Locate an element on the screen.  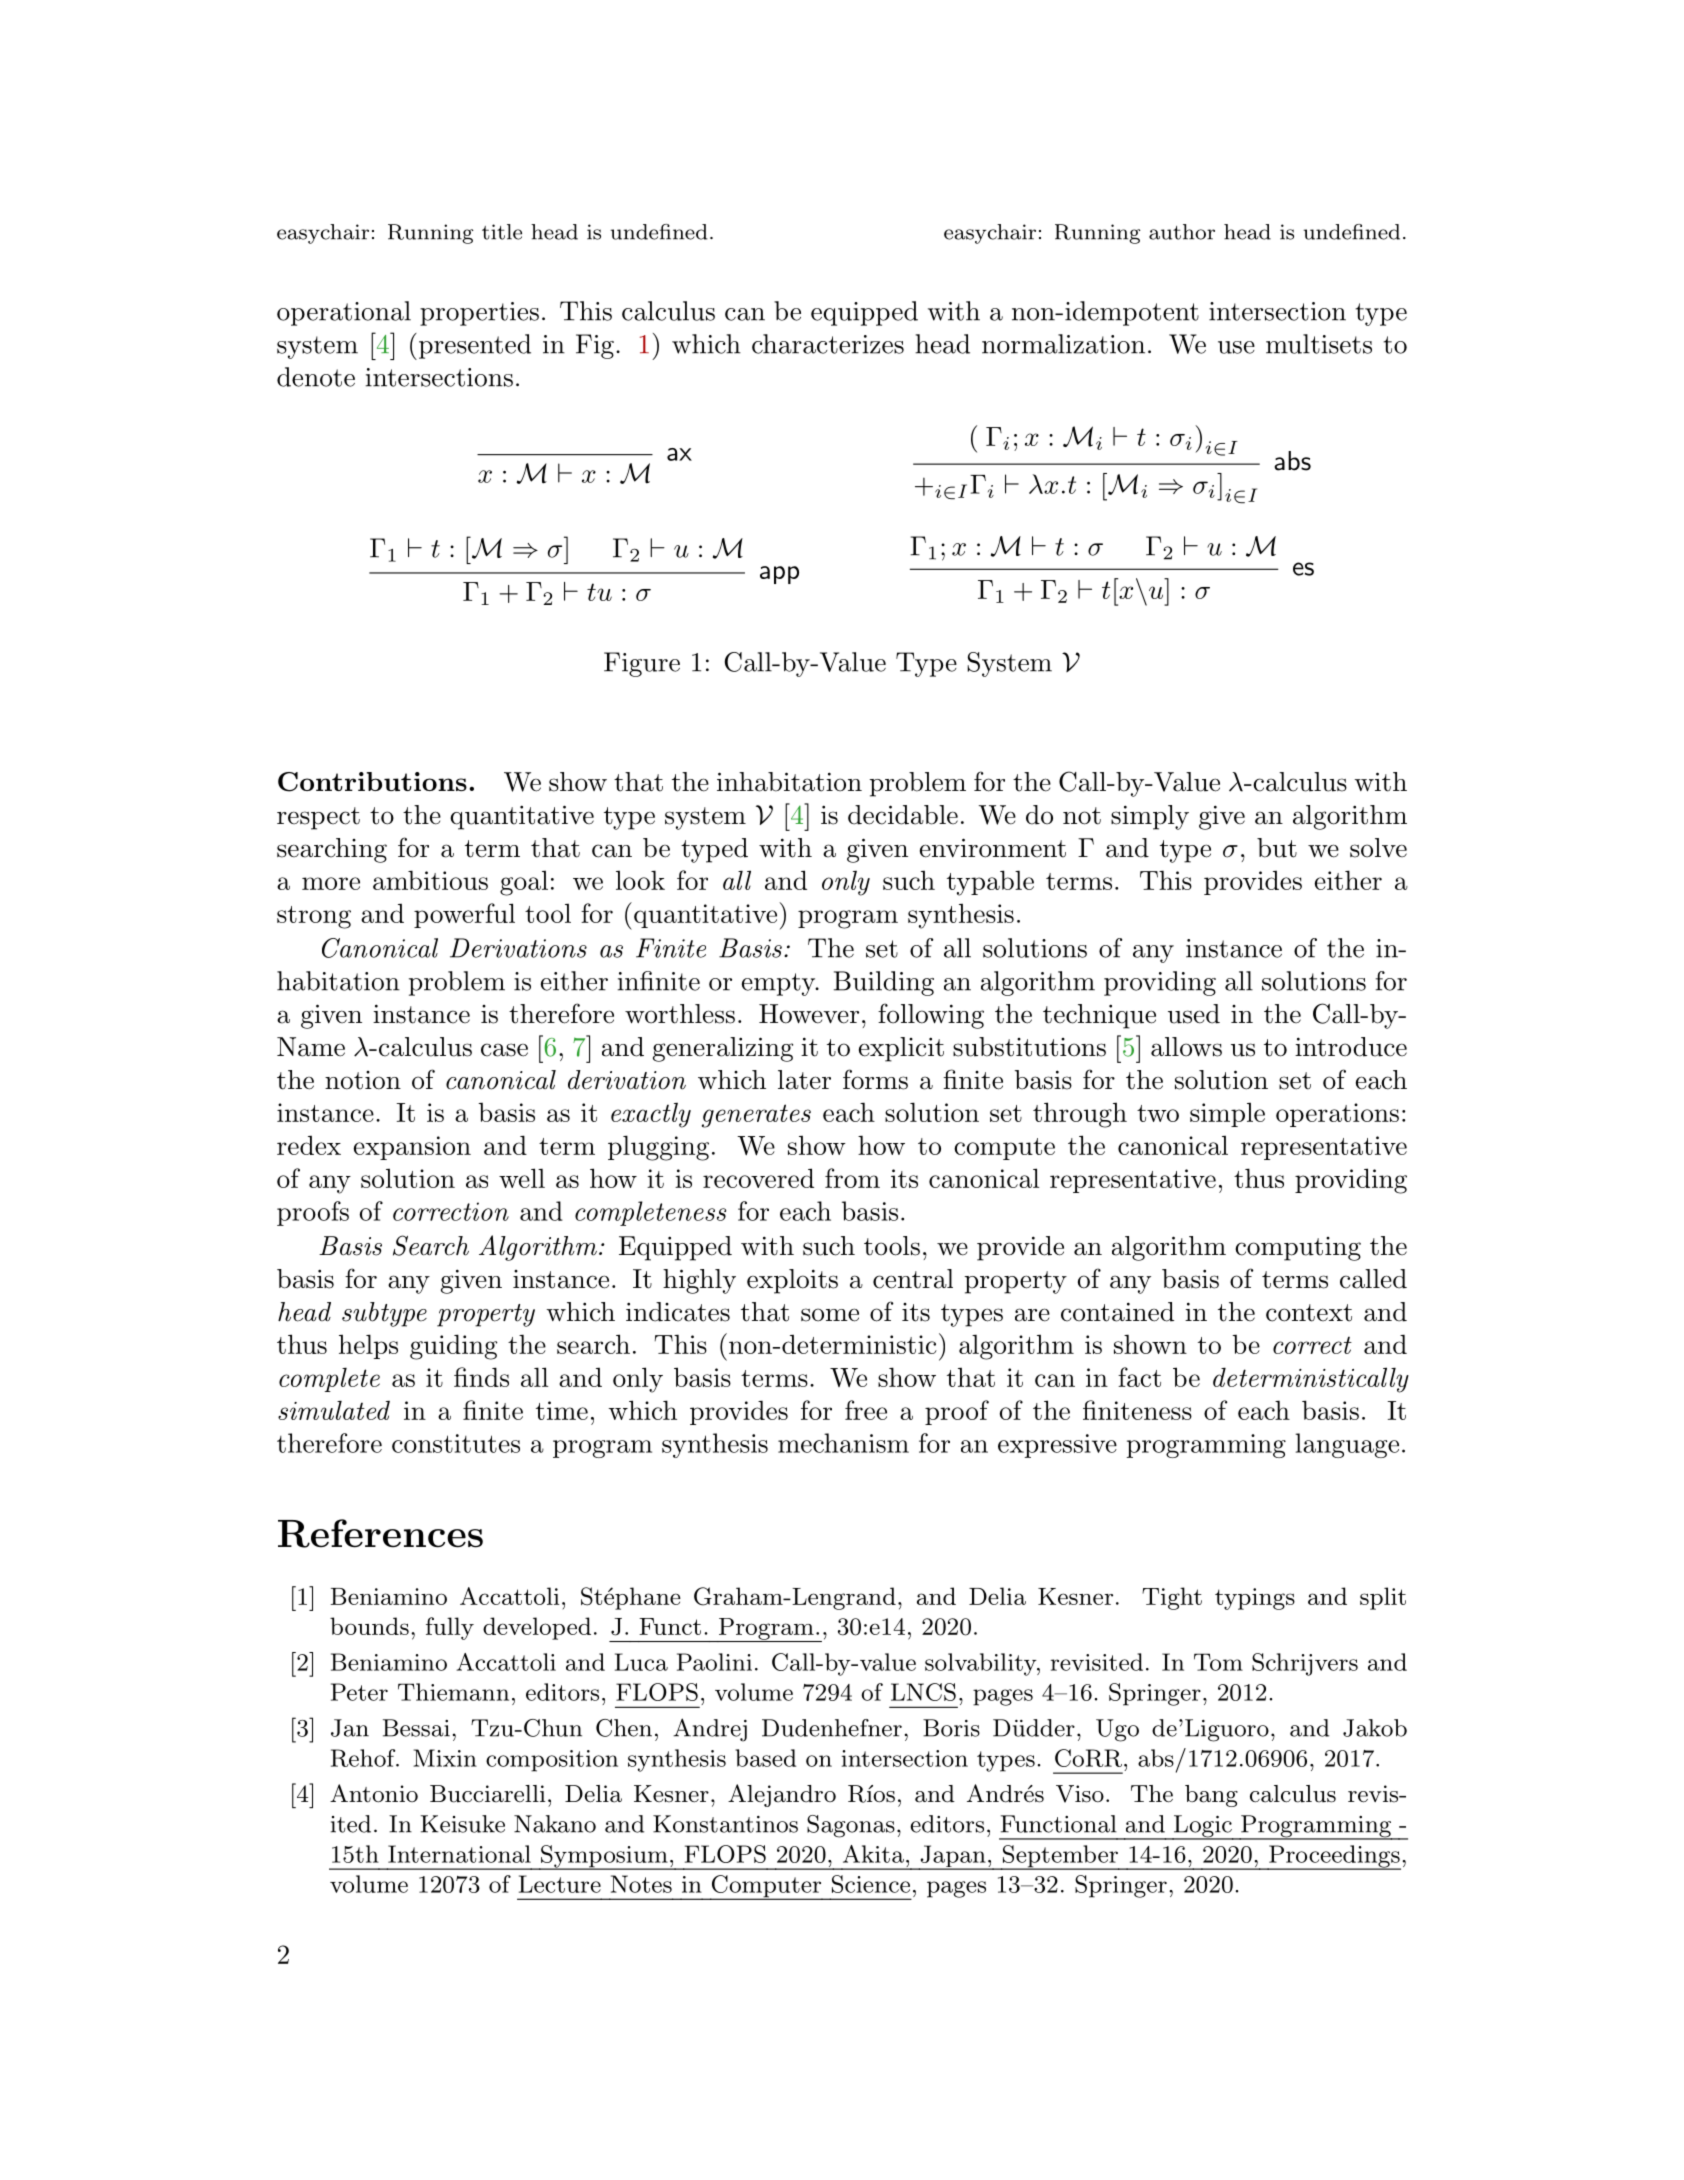
Akita is located at coordinates (873, 1854).
